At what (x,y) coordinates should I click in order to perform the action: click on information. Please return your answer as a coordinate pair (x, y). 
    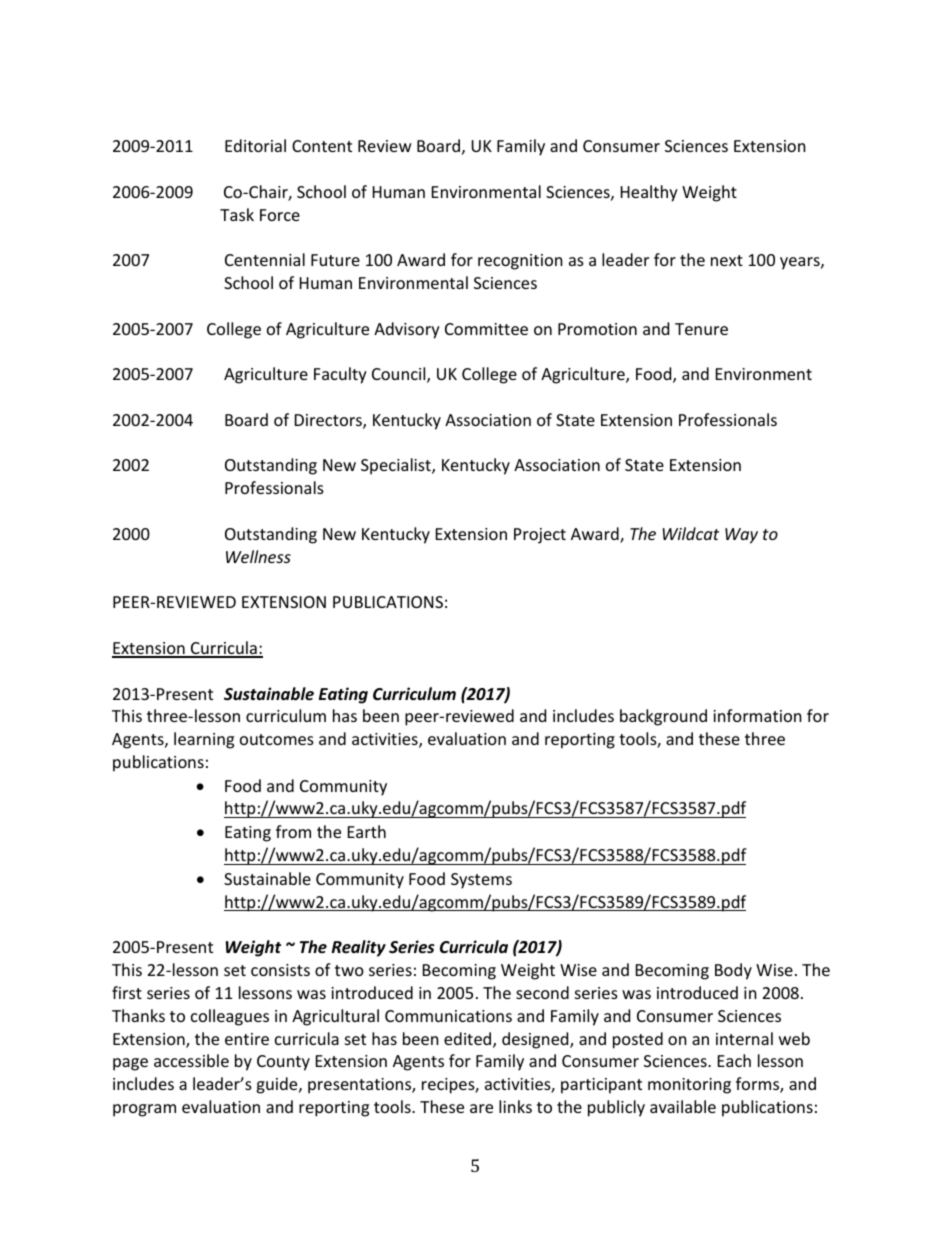
    Looking at the image, I should click on (757, 715).
